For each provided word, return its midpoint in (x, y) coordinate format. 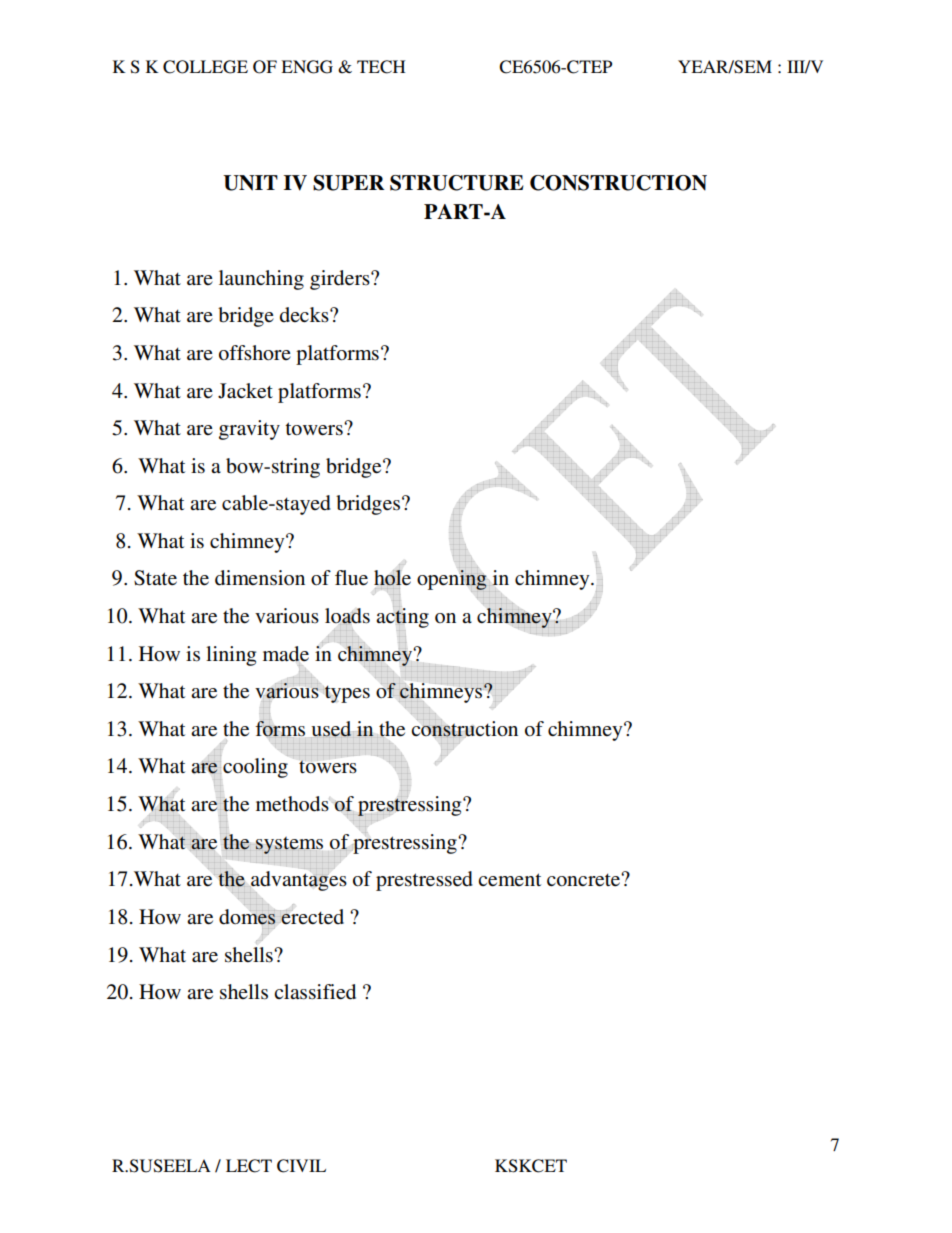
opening (452, 581)
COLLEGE (205, 67)
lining (231, 656)
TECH (381, 67)
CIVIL (301, 1166)
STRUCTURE (457, 183)
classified (315, 992)
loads (347, 616)
